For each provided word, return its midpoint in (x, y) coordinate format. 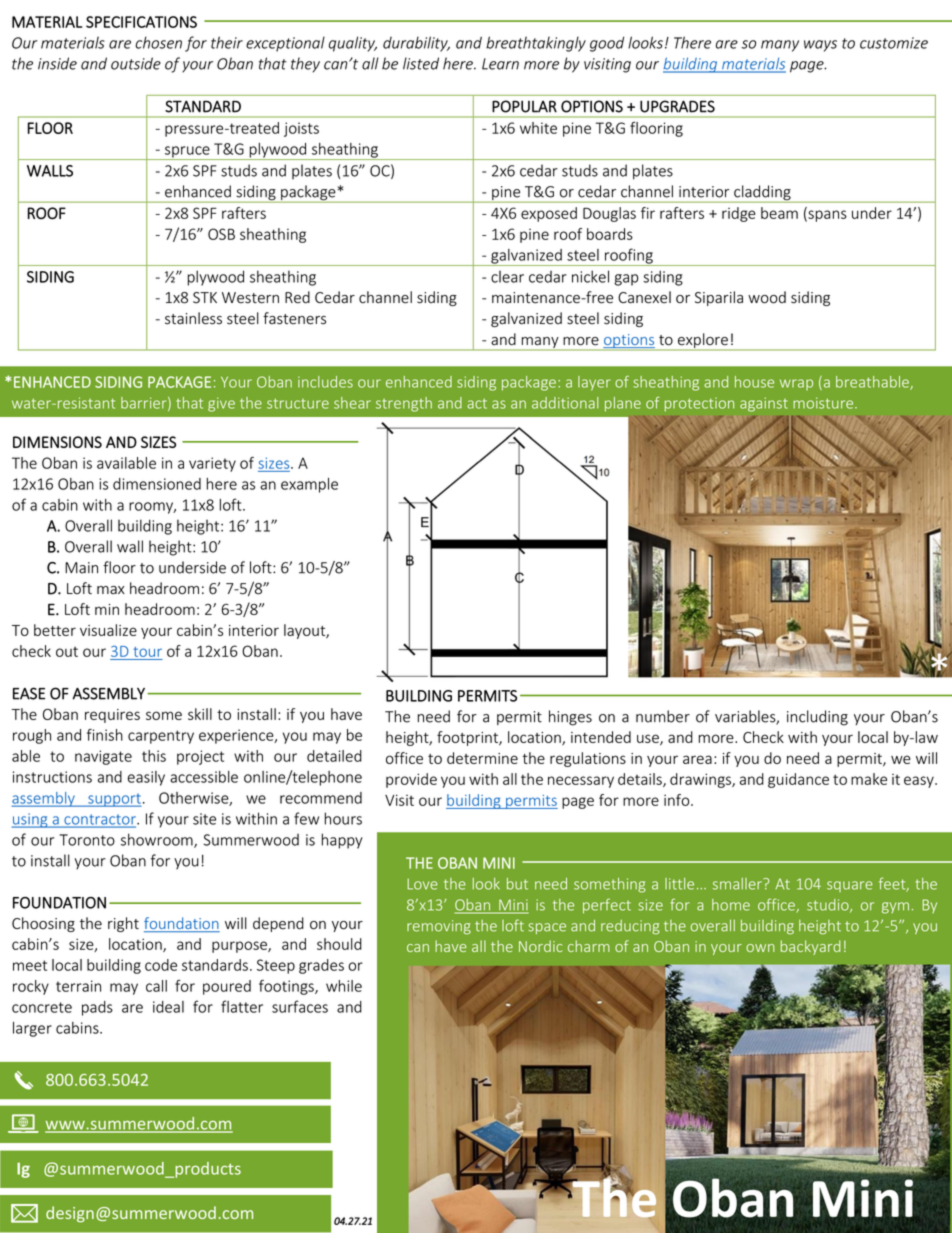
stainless (193, 318)
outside (136, 63)
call (156, 986)
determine (482, 758)
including (817, 718)
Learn (500, 64)
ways (820, 46)
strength (404, 404)
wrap (796, 384)
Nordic (540, 946)
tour (148, 652)
